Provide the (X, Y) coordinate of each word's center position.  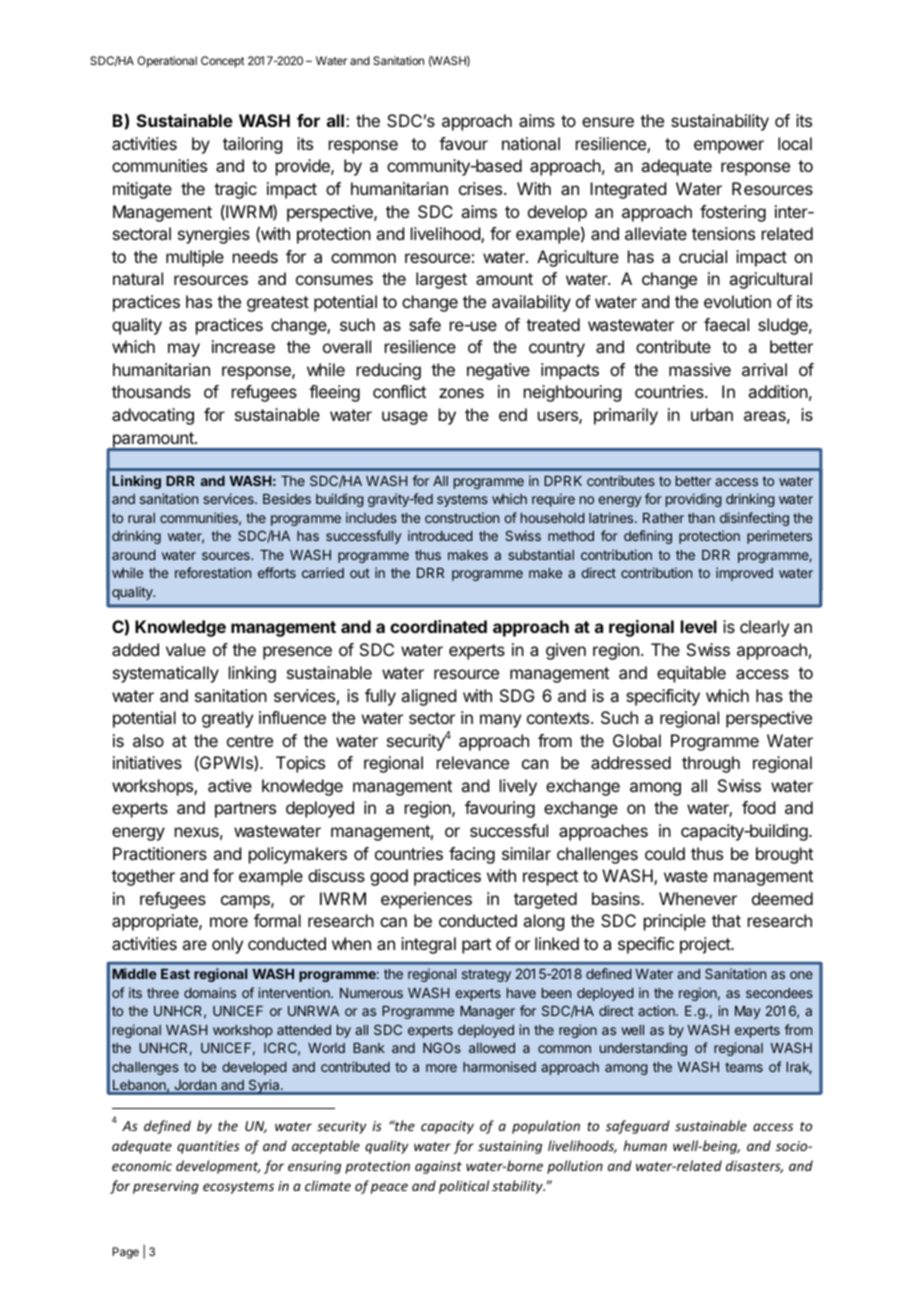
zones (461, 393)
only (227, 945)
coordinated (438, 626)
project (706, 945)
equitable (691, 674)
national (531, 143)
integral (428, 945)
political (464, 1187)
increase (243, 346)
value (186, 649)
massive (700, 369)
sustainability (720, 122)
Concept (223, 62)
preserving (166, 1187)
